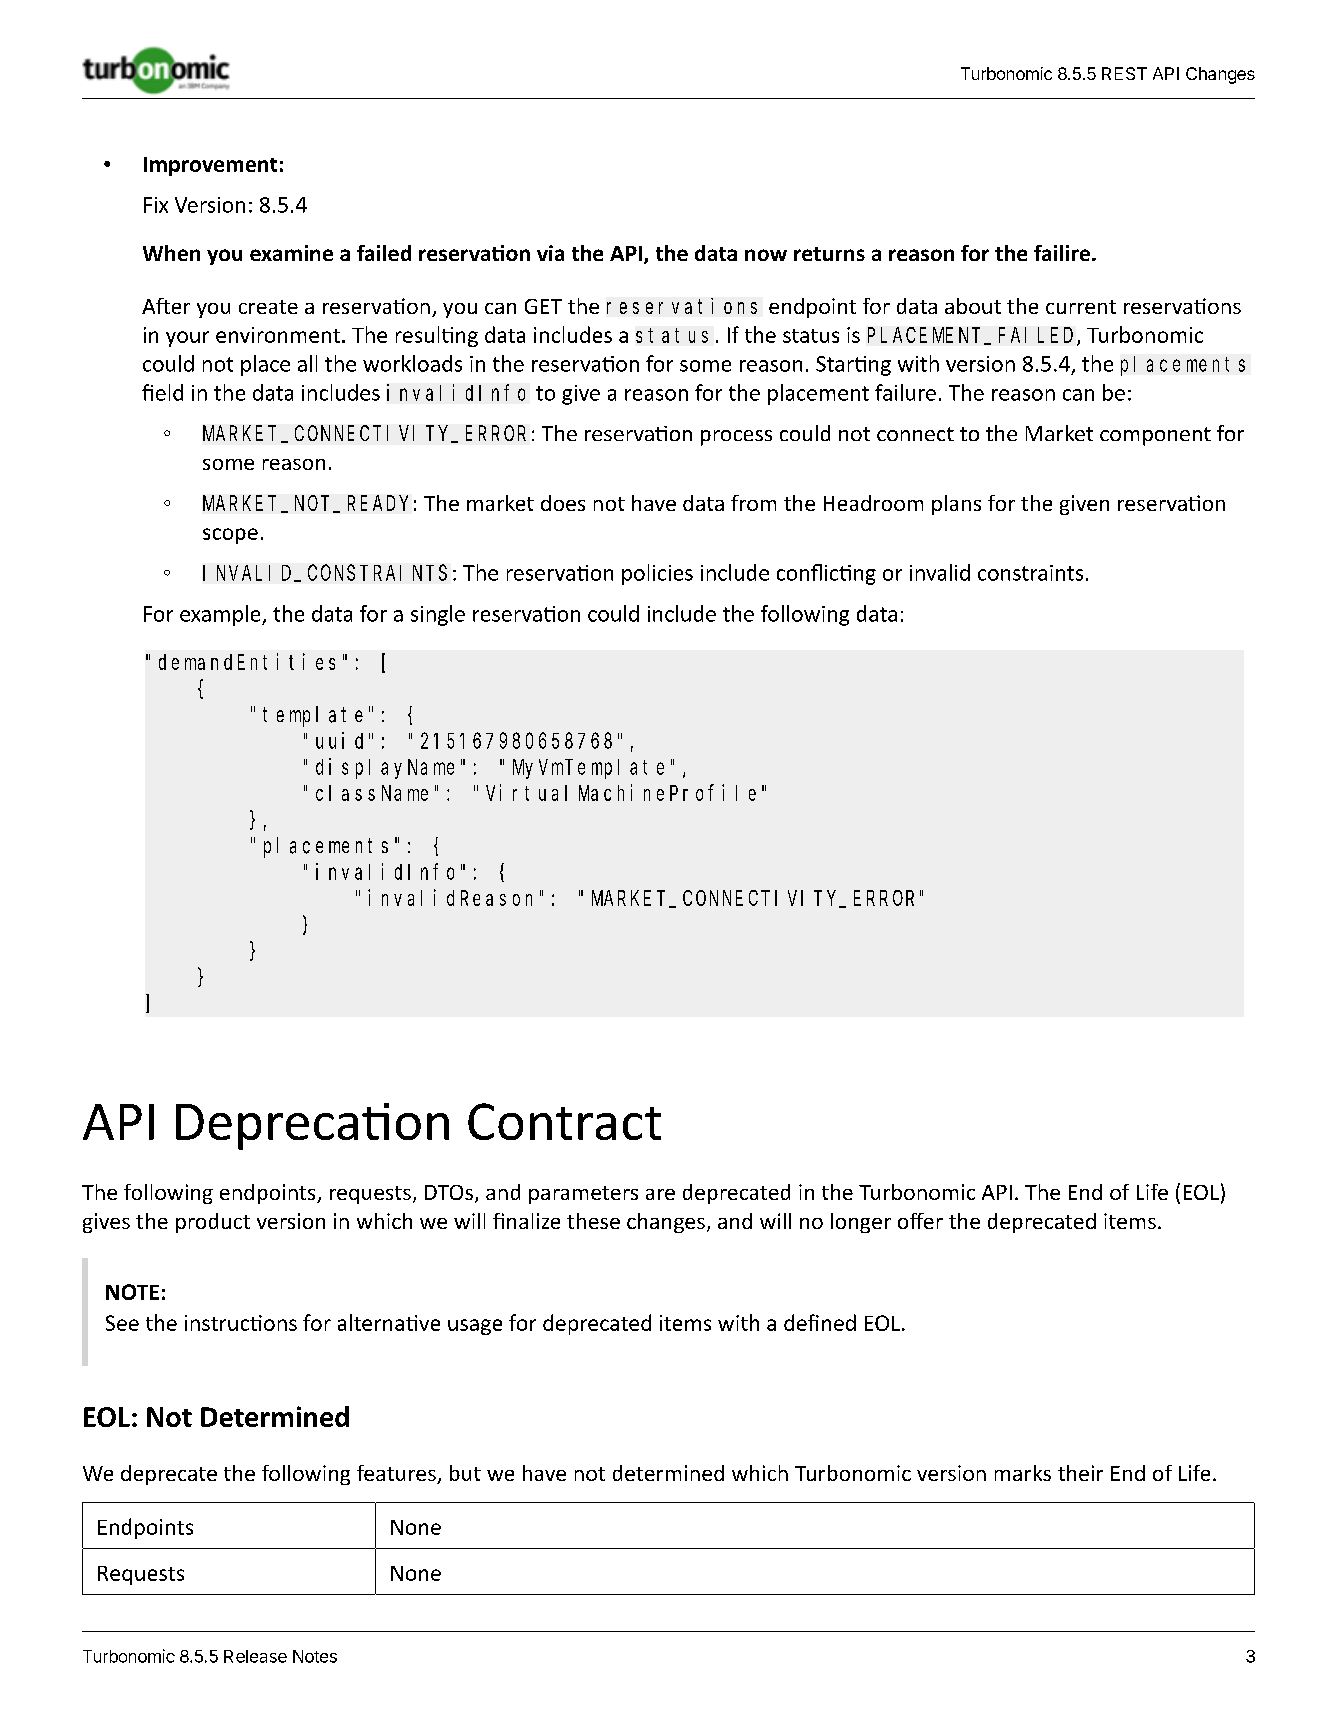 This page has height=1730, width=1337. What do you see at coordinates (339, 740) in the page?
I see `uuid` at bounding box center [339, 740].
